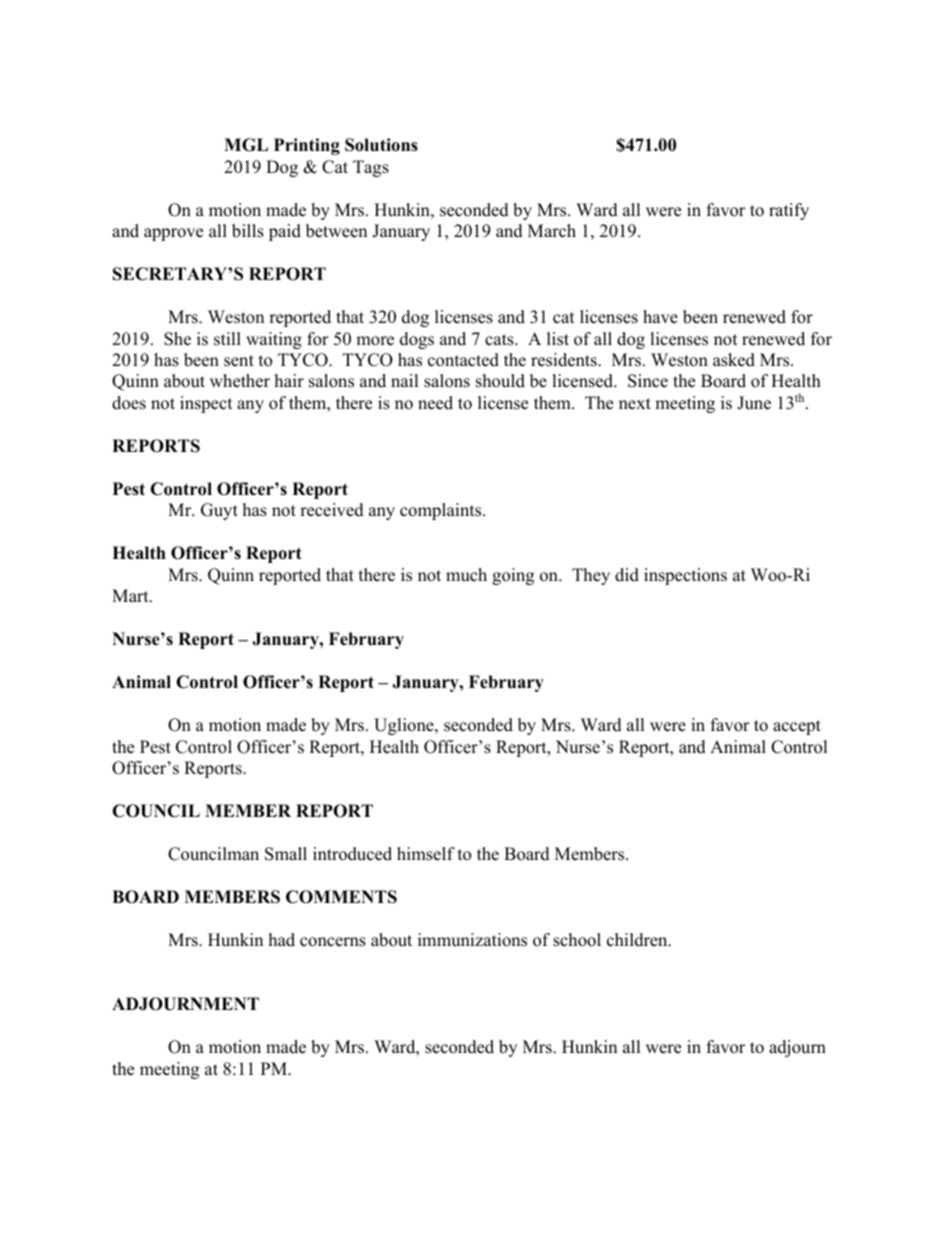 This screenshot has height=1233, width=952. I want to click on Solutions, so click(381, 145).
